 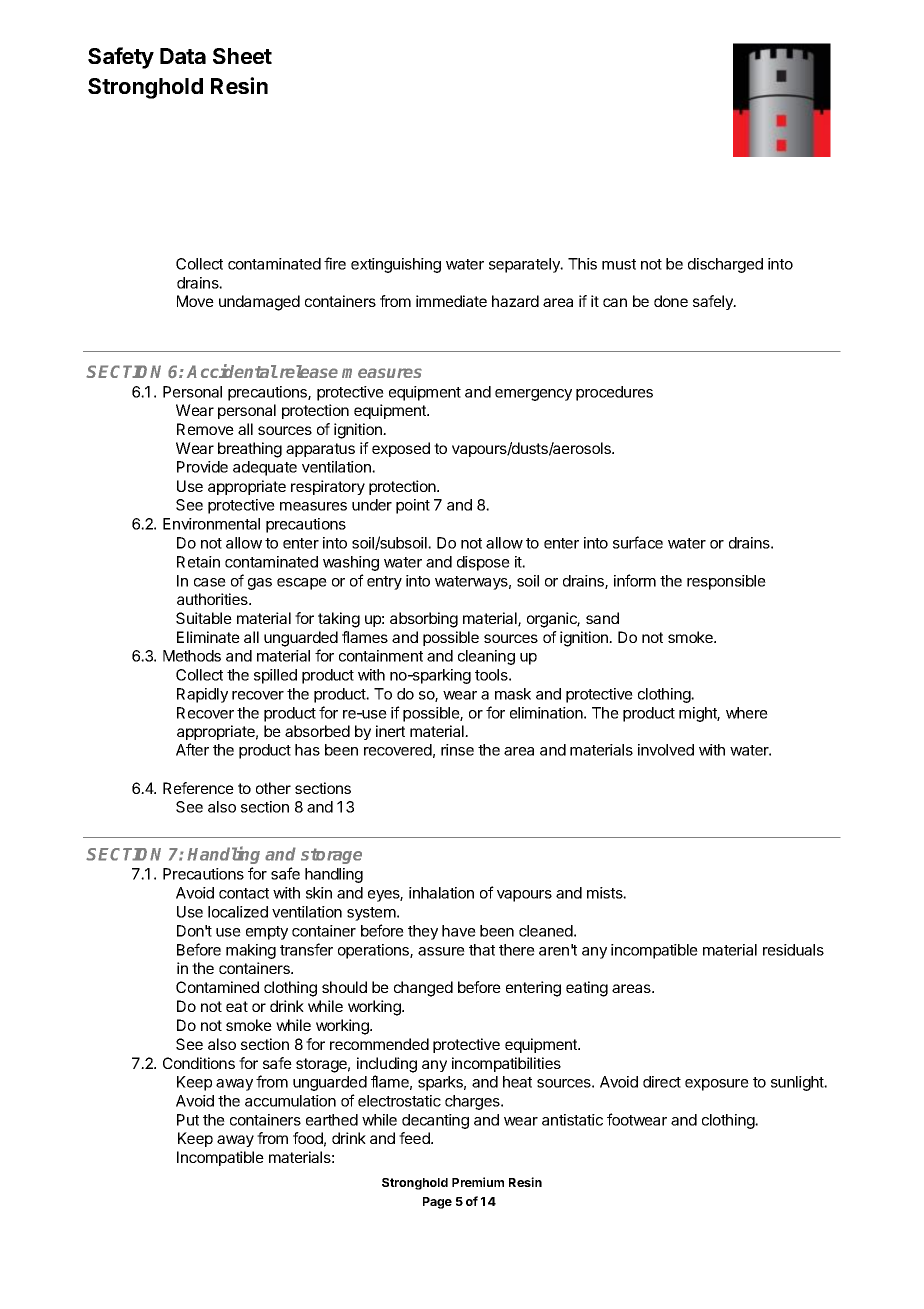 What do you see at coordinates (242, 56) in the screenshot?
I see `Sheet` at bounding box center [242, 56].
